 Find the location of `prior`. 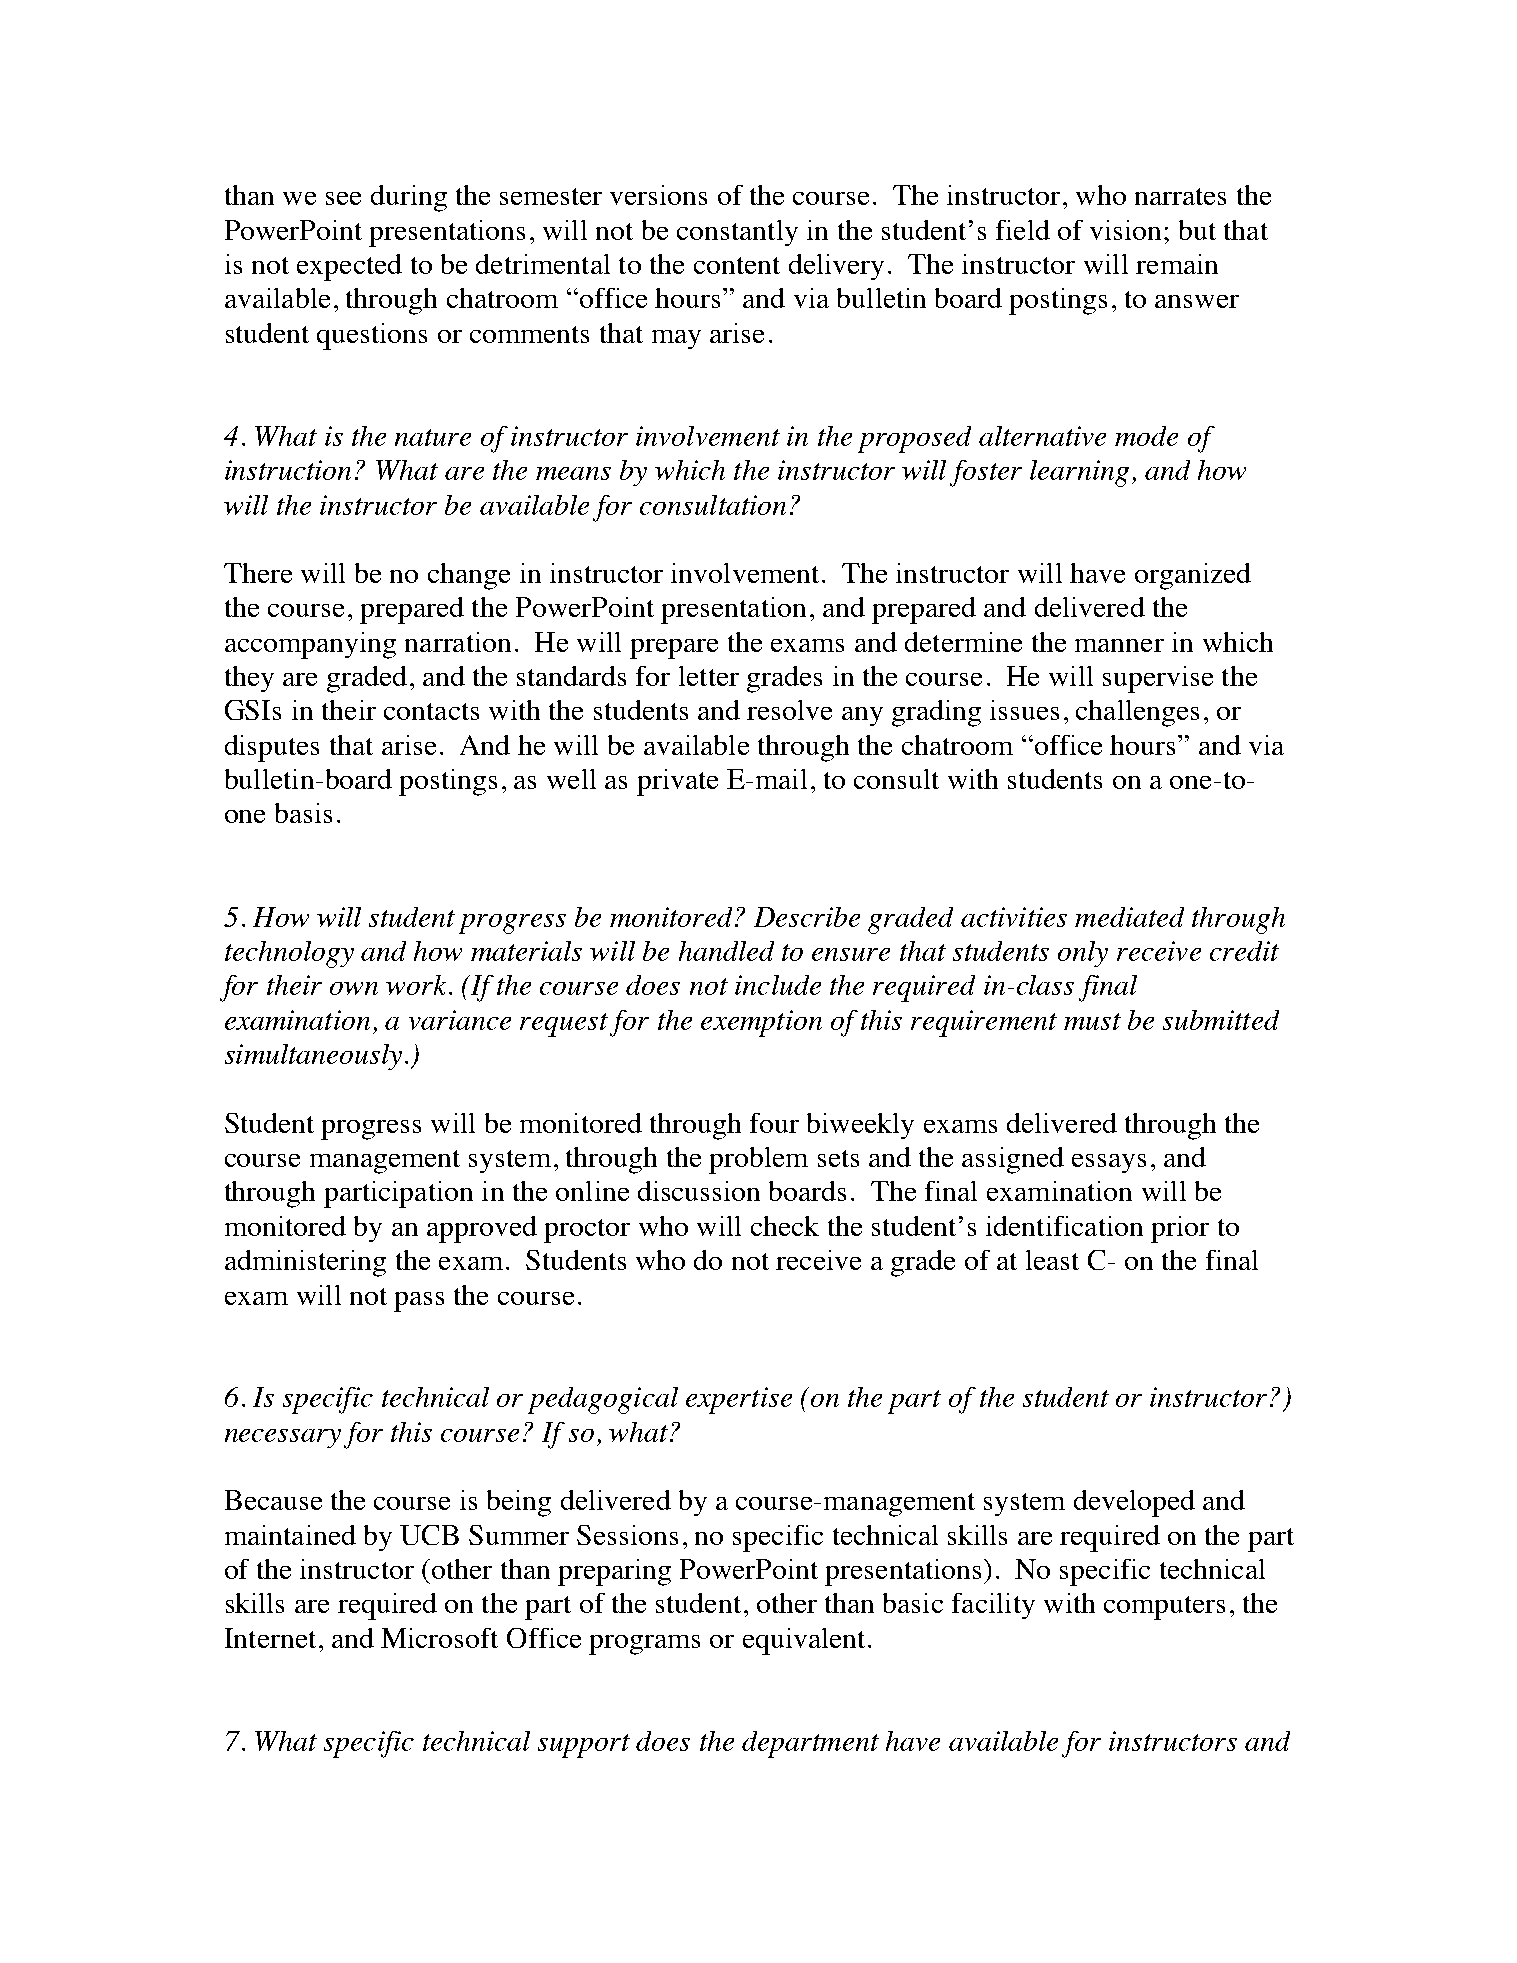

prior is located at coordinates (1180, 1229).
